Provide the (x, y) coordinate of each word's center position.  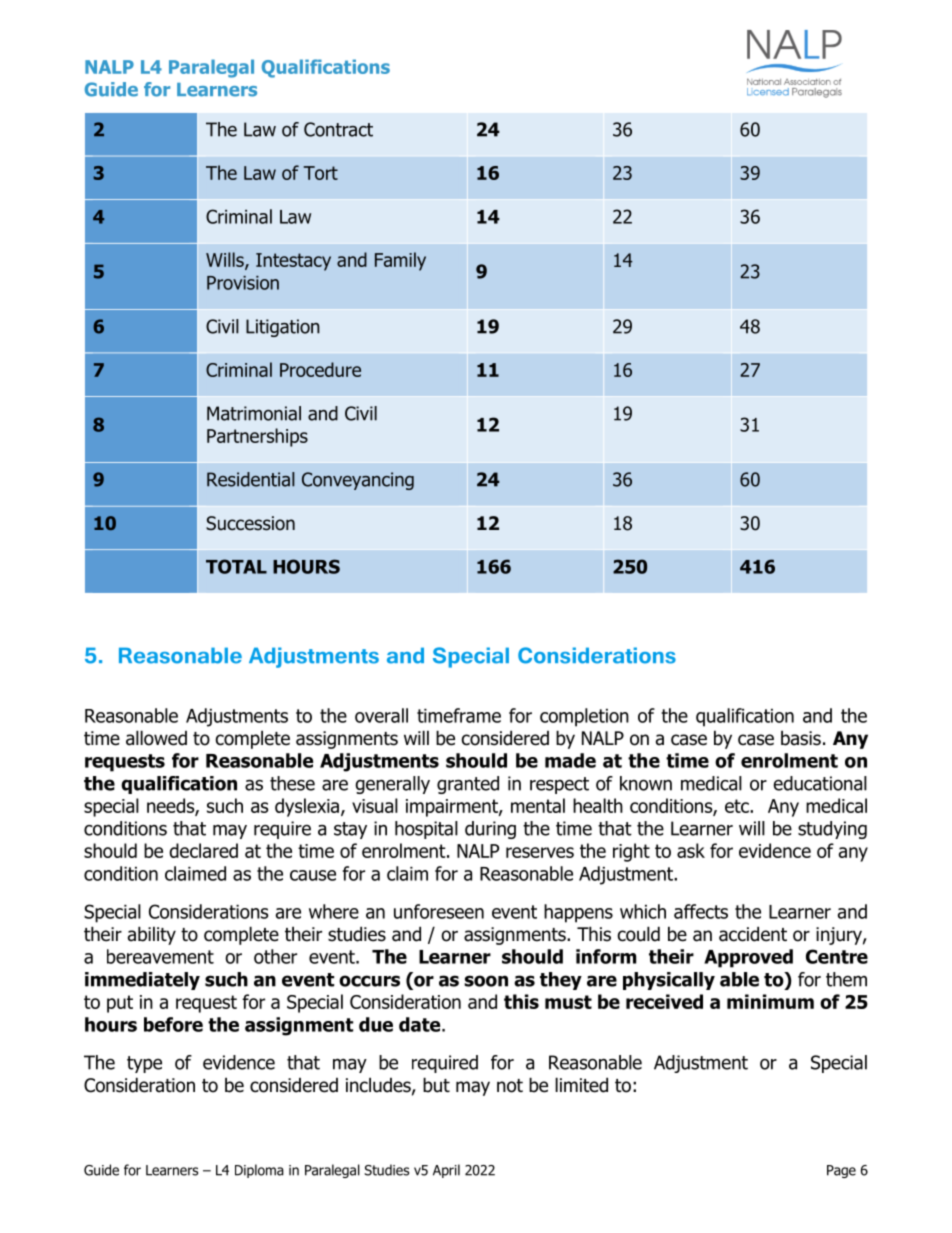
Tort (321, 173)
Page (841, 1171)
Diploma (259, 1171)
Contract (338, 129)
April (446, 1171)
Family (400, 261)
